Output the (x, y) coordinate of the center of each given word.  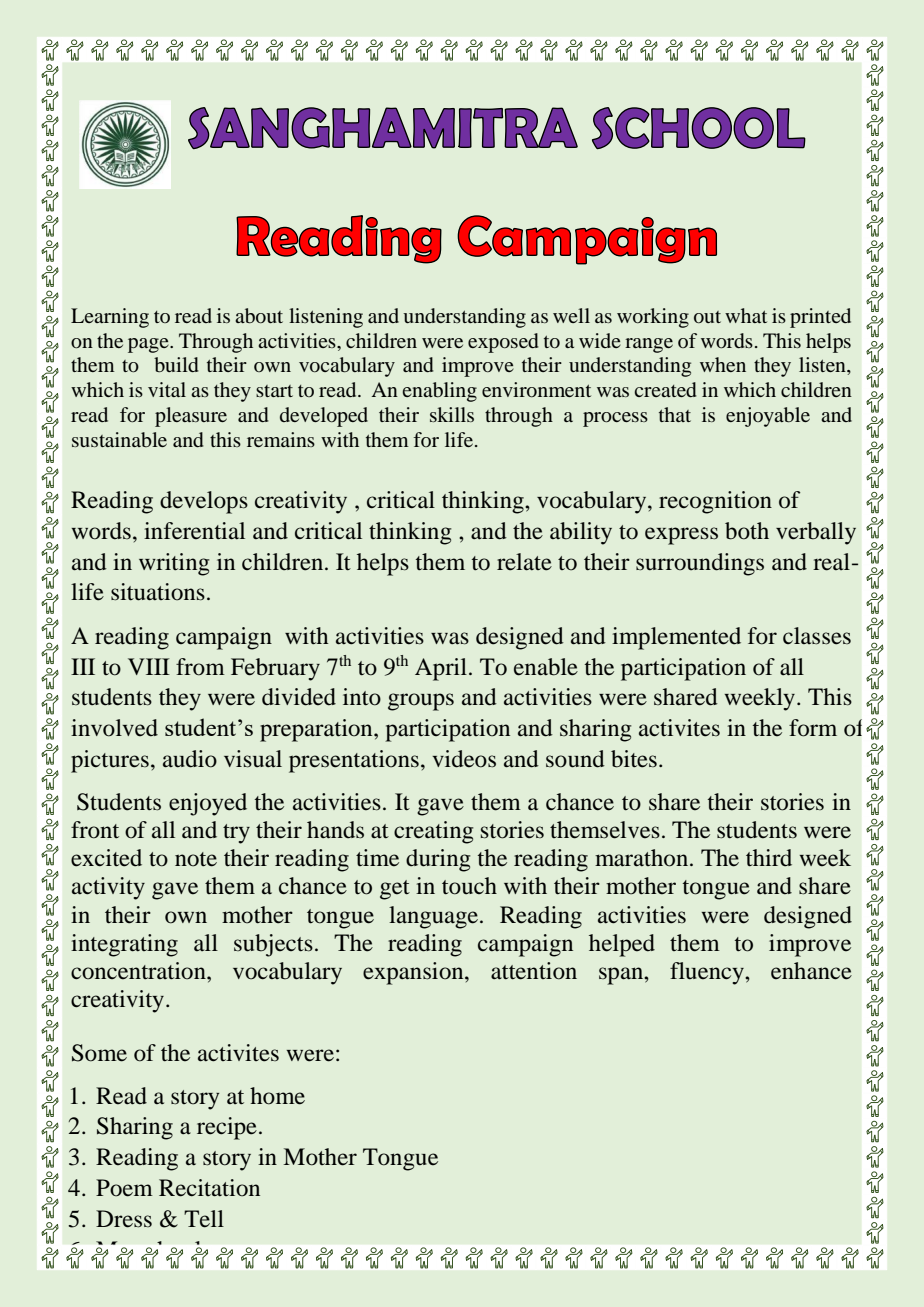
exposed (503, 343)
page (149, 345)
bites (634, 759)
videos (464, 759)
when (723, 364)
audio (190, 759)
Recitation (209, 1188)
